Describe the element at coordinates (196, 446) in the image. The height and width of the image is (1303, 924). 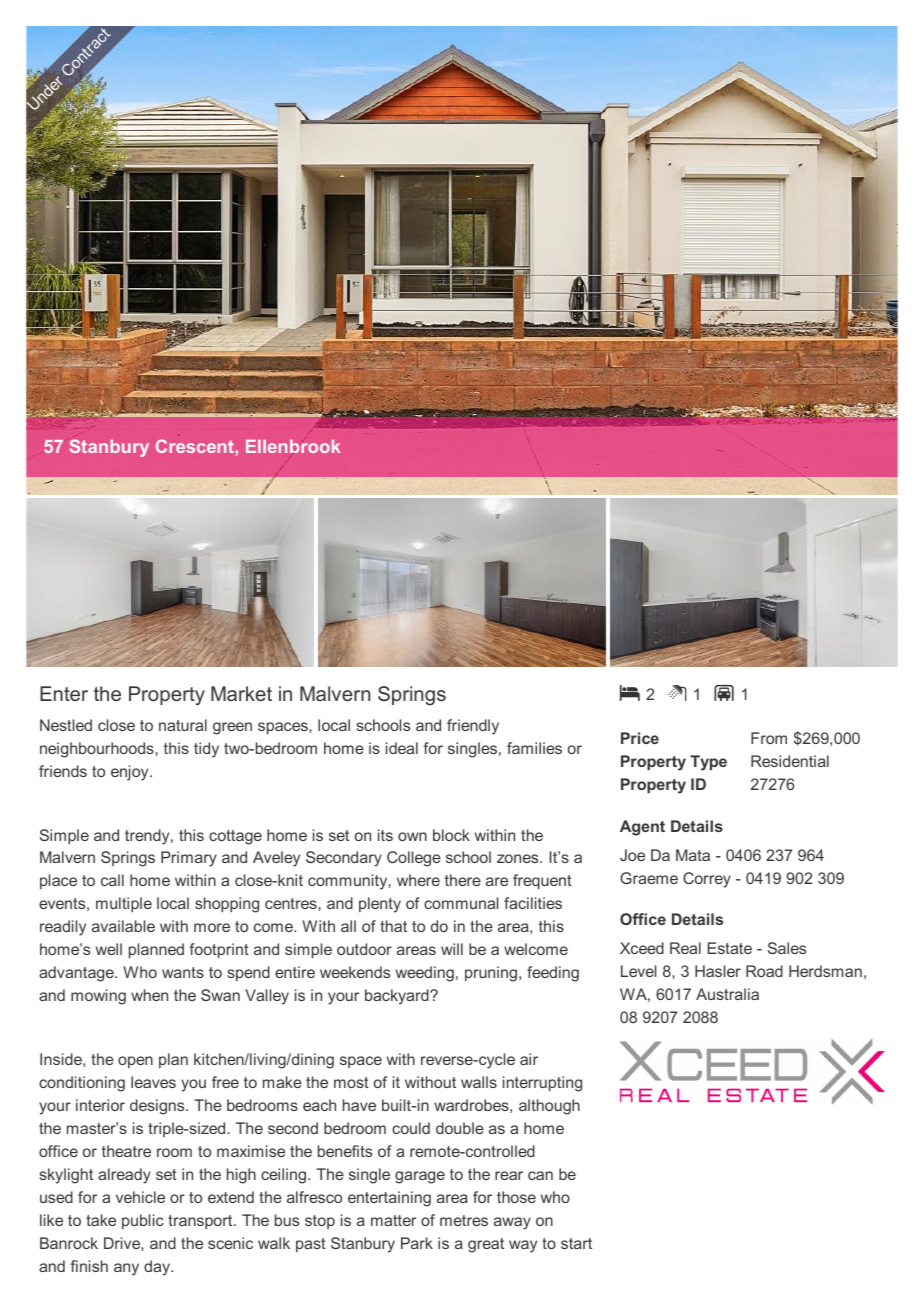
I see `Crescent` at that location.
